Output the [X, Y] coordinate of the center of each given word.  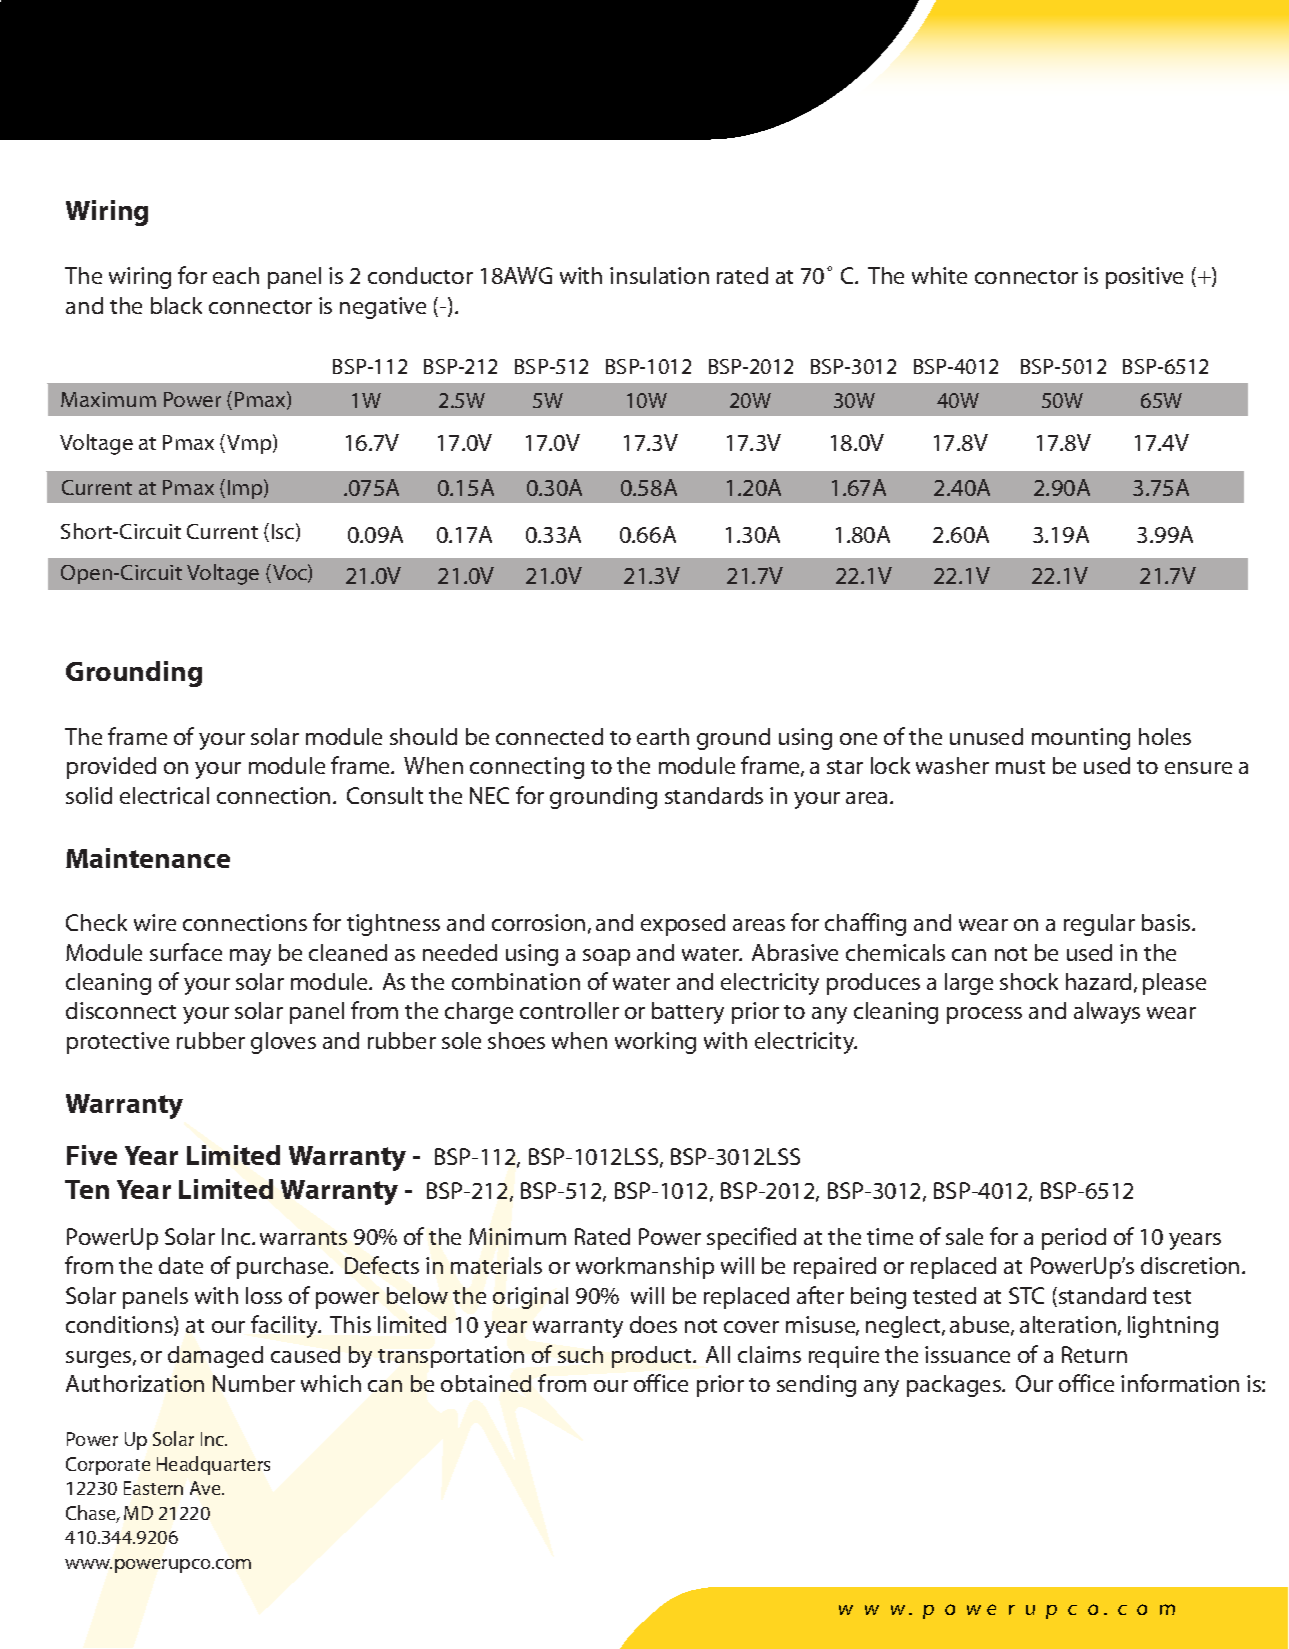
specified [751, 1238]
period [1074, 1239]
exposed [683, 925]
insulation [659, 275]
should [423, 736]
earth [663, 736]
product [653, 1357]
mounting [1081, 739]
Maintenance [148, 858]
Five [92, 1155]
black [176, 305]
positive [1144, 278]
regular [1099, 925]
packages [955, 1386]
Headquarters [213, 1465]
